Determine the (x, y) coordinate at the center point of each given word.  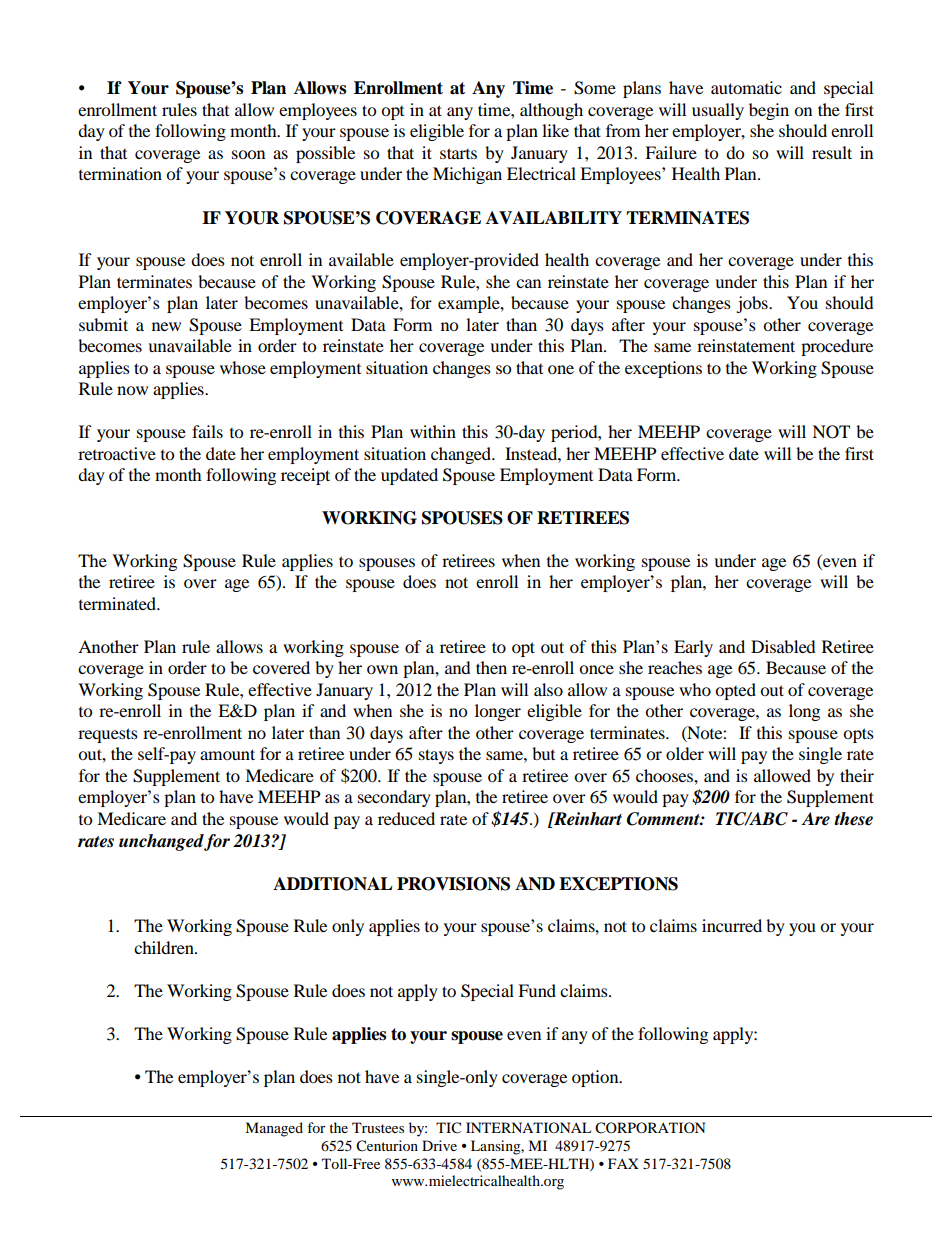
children (165, 947)
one (561, 369)
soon (248, 154)
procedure (837, 347)
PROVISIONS (453, 884)
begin (769, 111)
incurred (732, 925)
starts (458, 153)
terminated (119, 603)
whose (243, 367)
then (491, 667)
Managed (274, 1129)
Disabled (783, 646)
